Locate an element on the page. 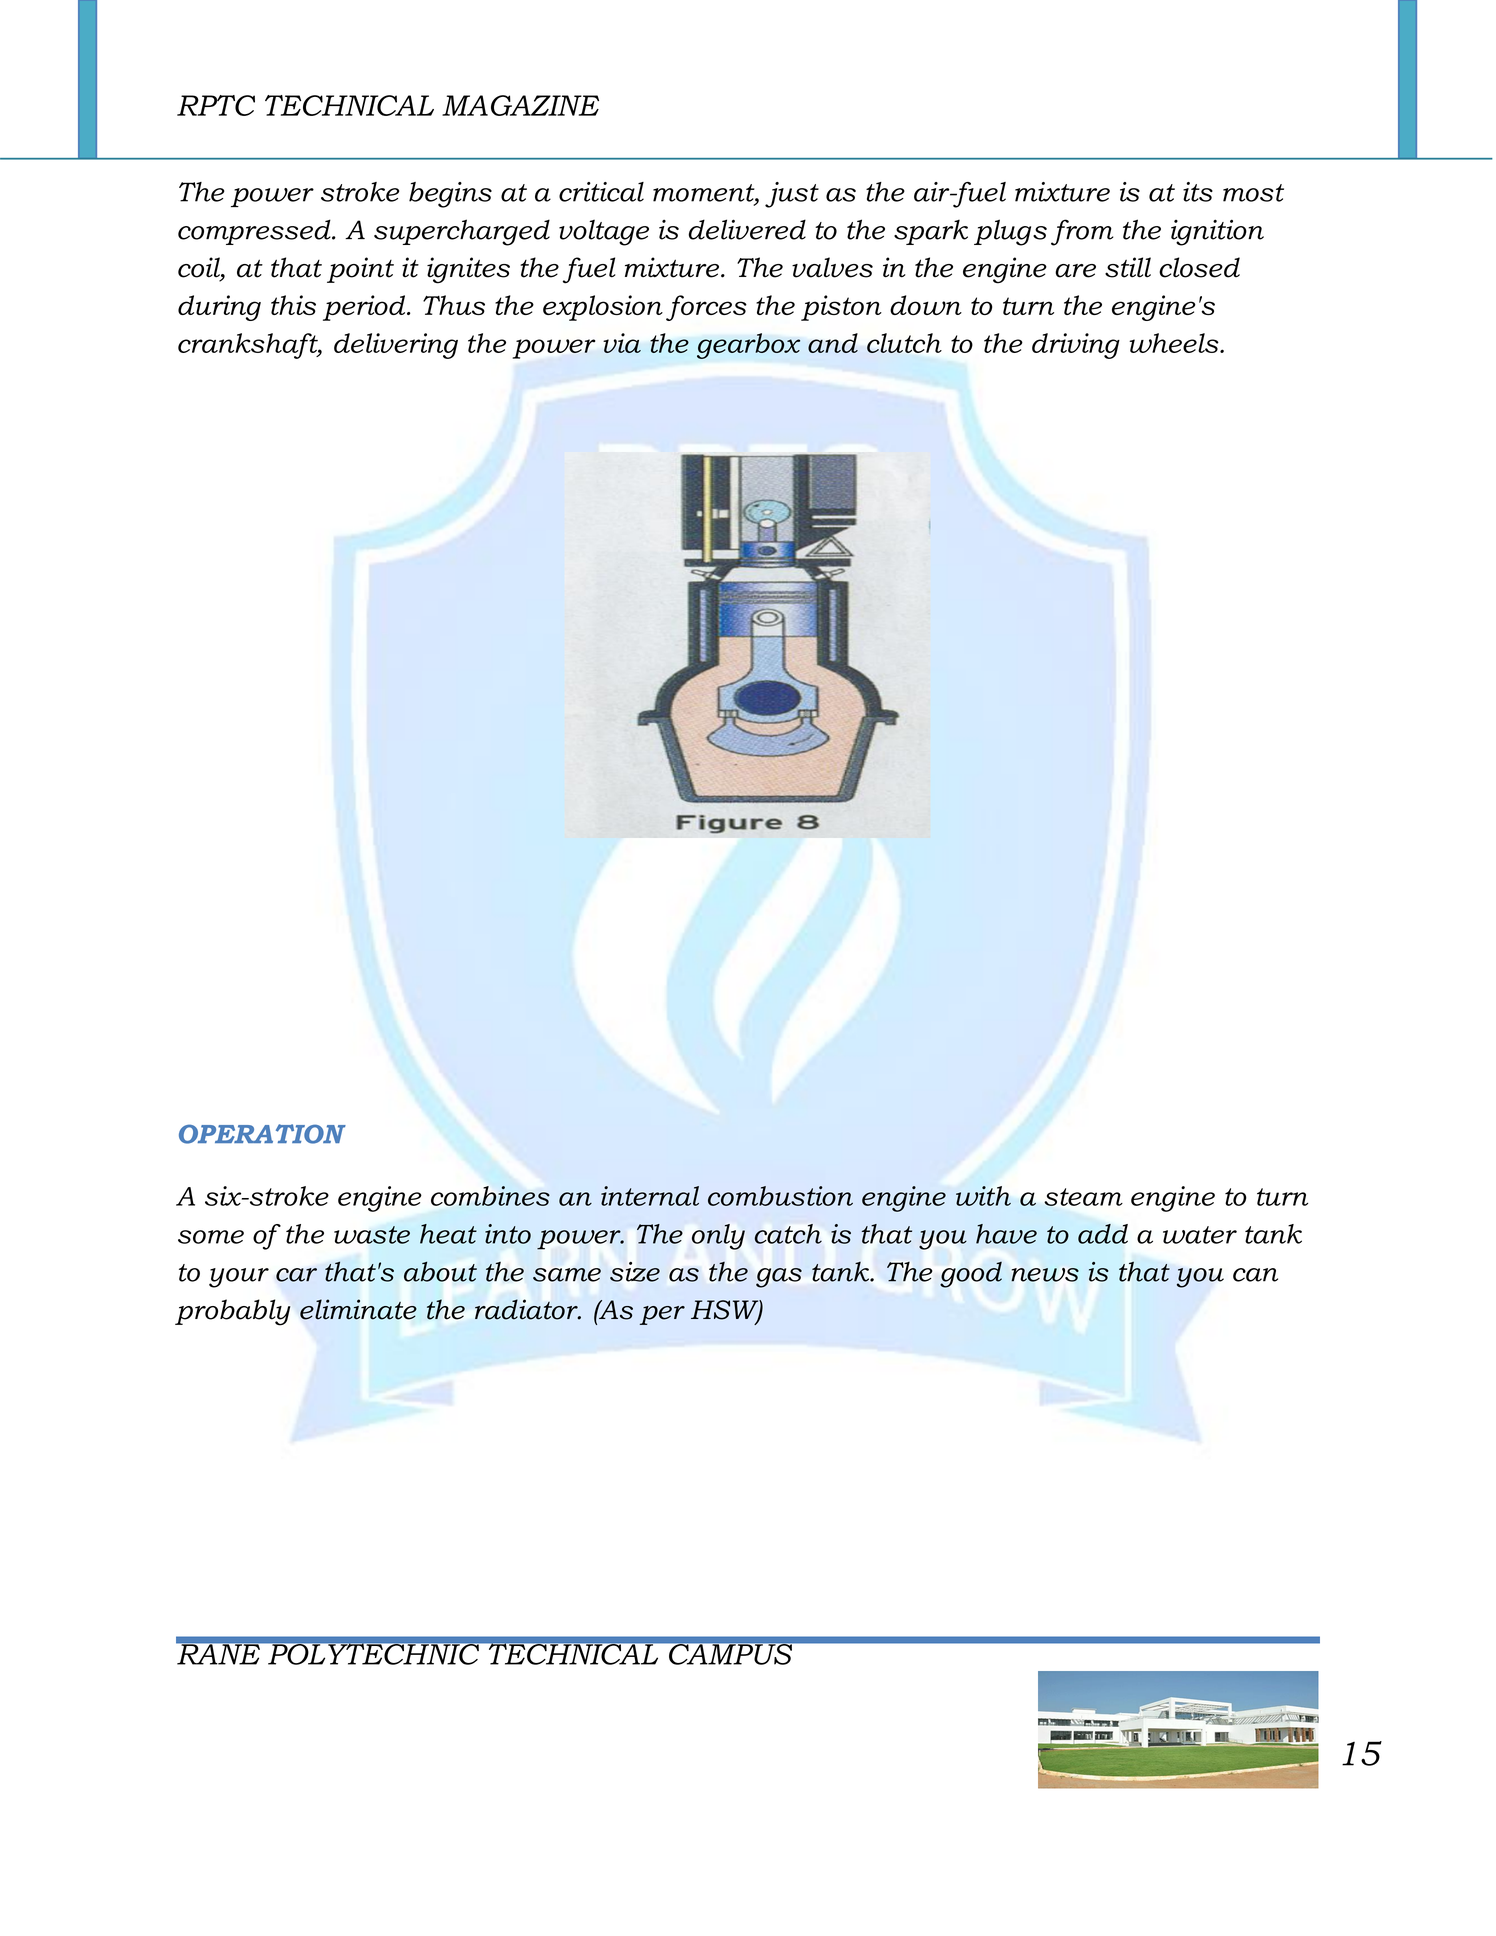 This image has width=1496, height=1936. add is located at coordinates (1103, 1234).
